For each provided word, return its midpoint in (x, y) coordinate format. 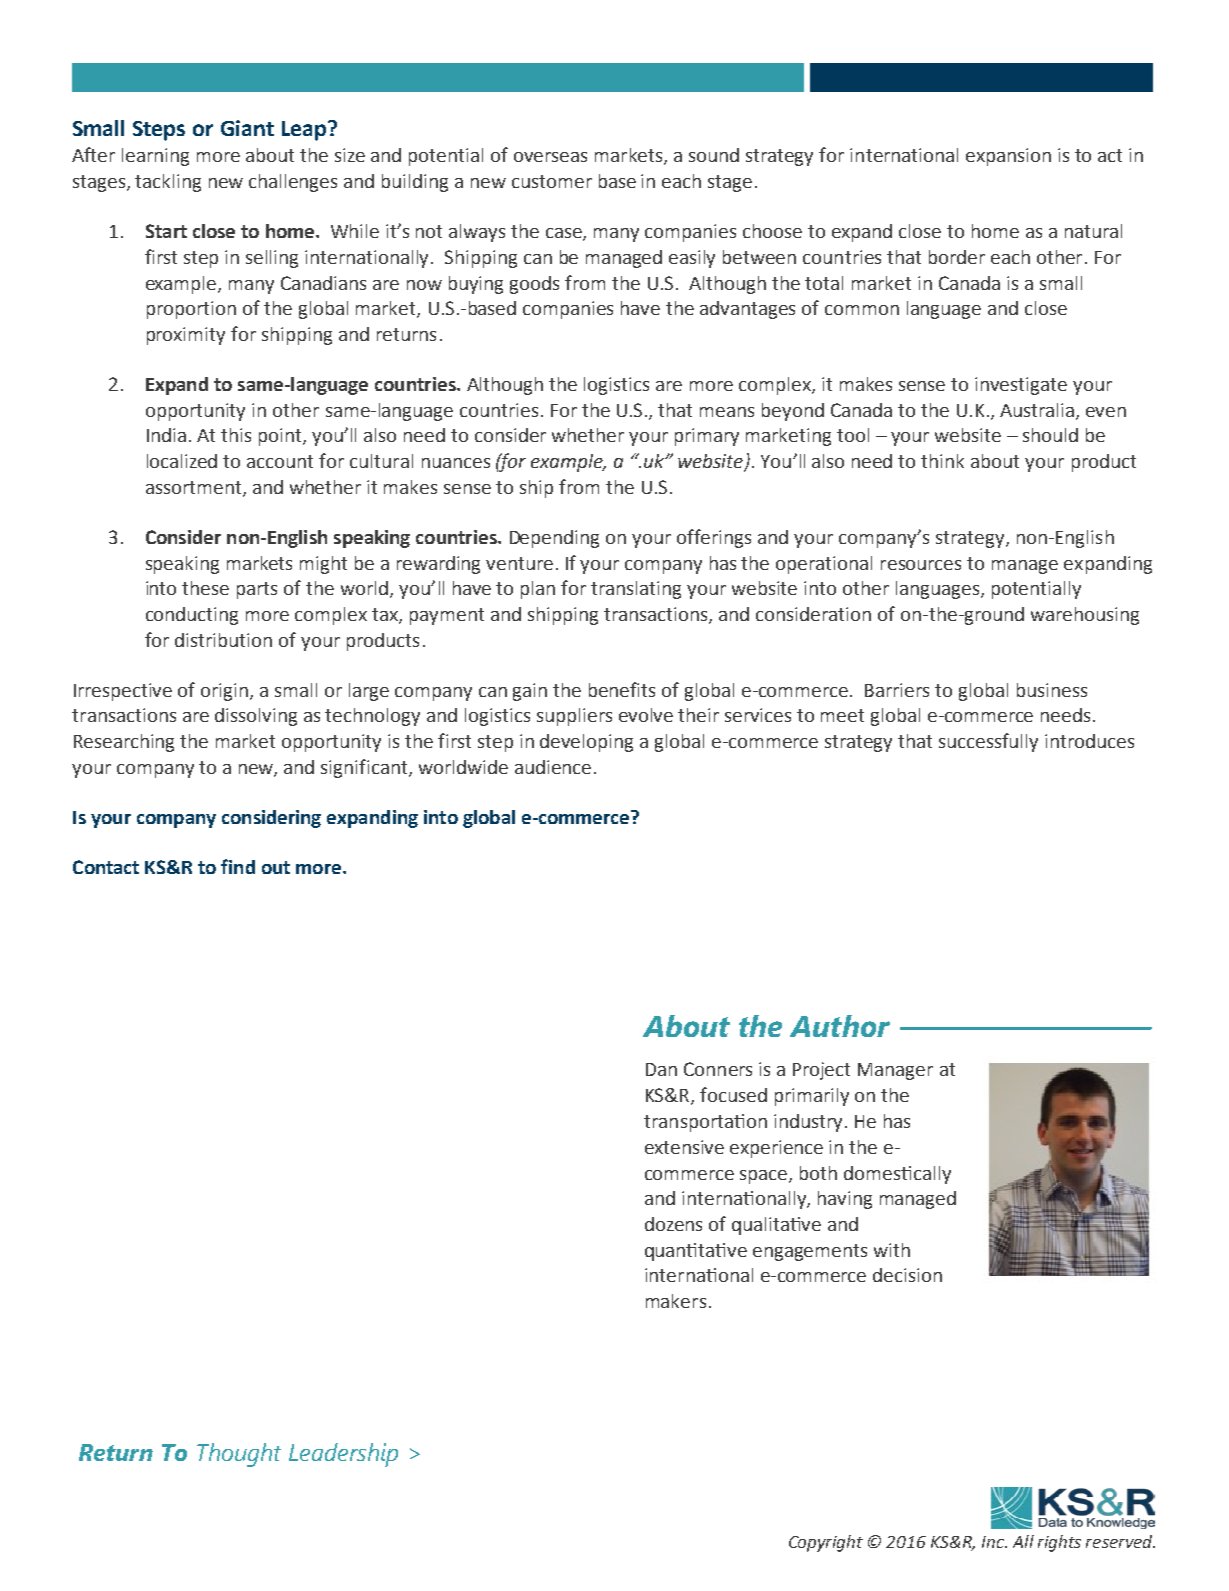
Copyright (826, 1543)
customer (552, 181)
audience (553, 767)
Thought (239, 1455)
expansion (1008, 157)
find (238, 866)
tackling (168, 183)
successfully (988, 742)
